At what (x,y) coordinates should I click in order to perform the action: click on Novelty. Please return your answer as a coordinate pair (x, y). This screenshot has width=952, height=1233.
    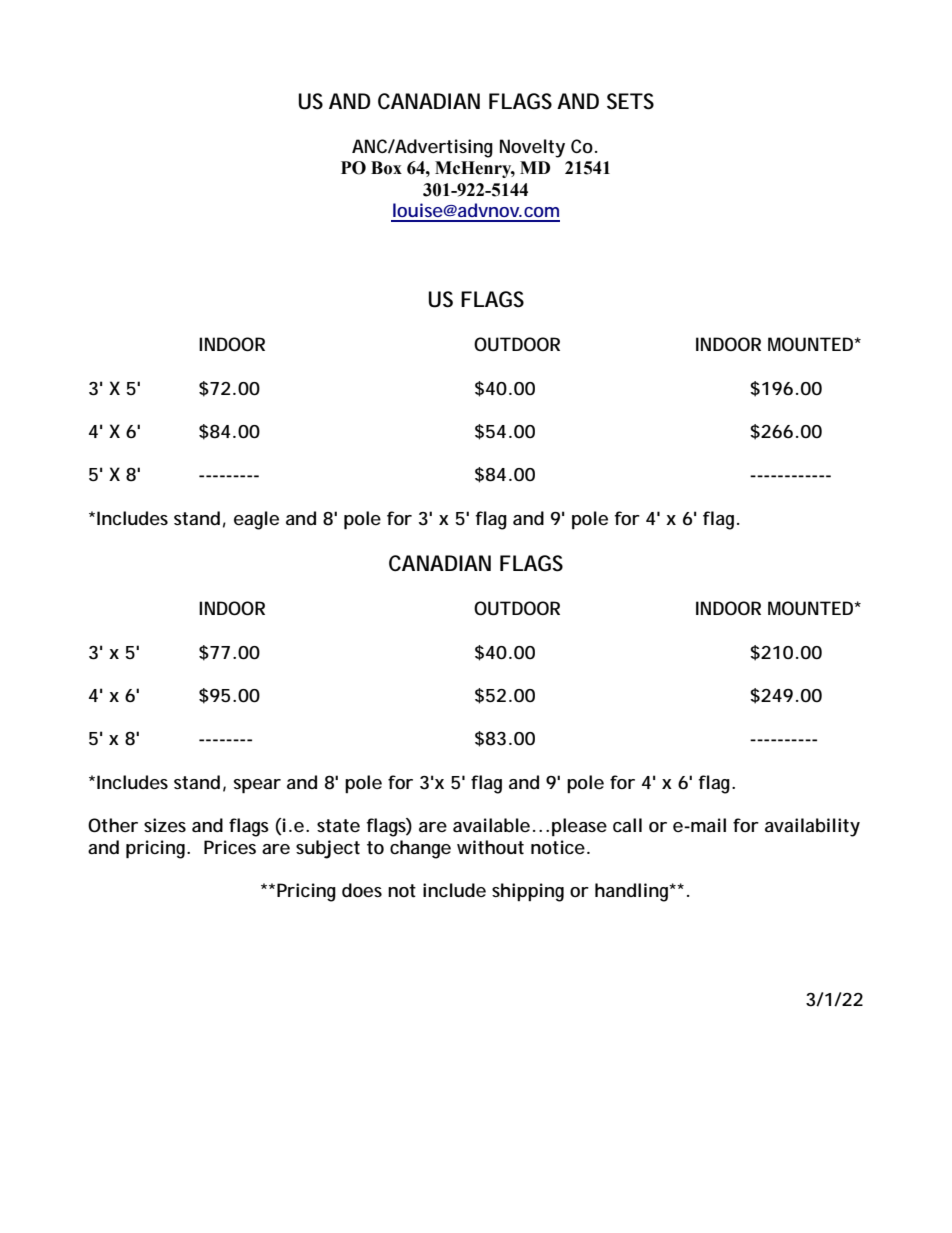
    Looking at the image, I should click on (532, 148).
